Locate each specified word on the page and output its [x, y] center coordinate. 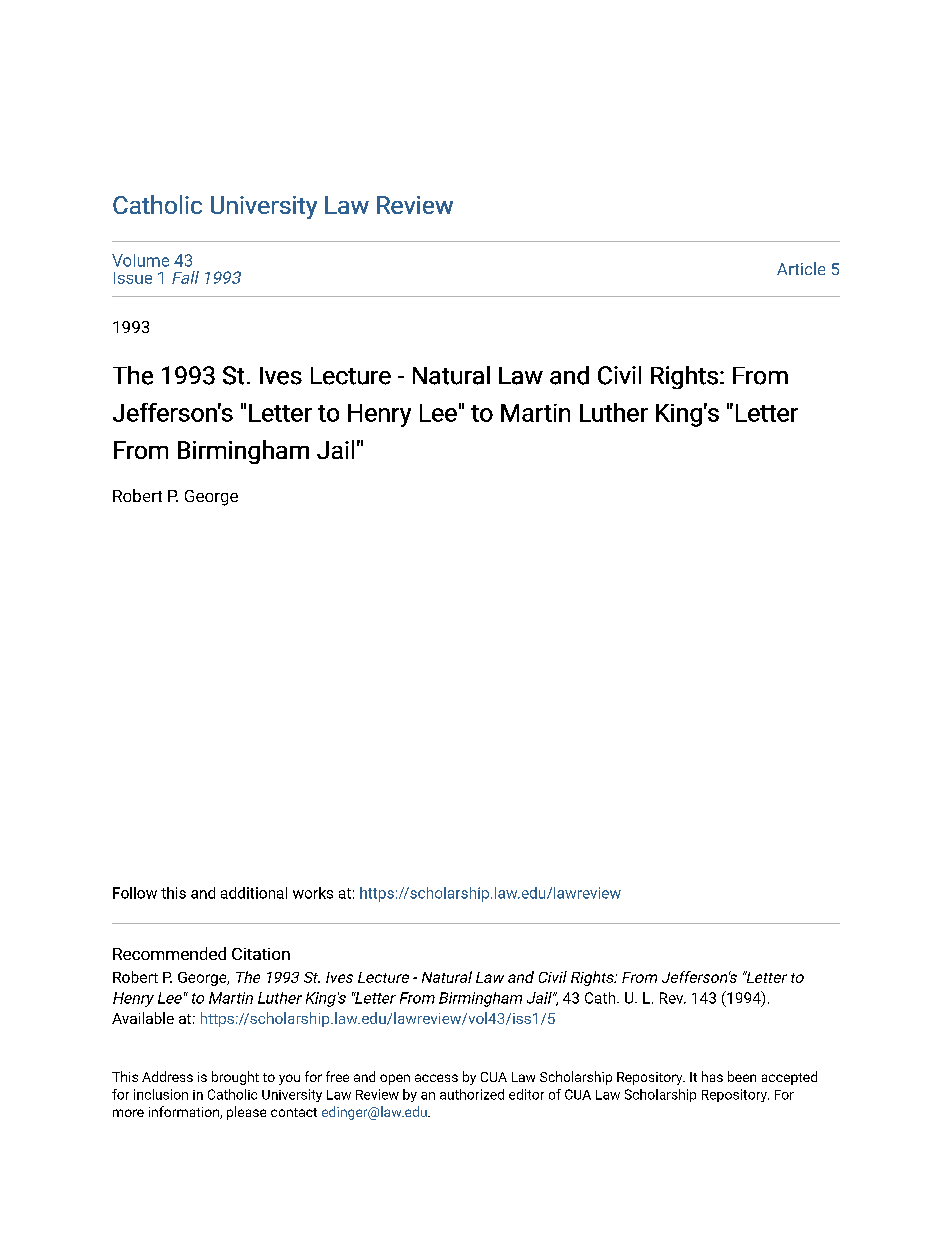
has [712, 1076]
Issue [133, 278]
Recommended [169, 953]
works [313, 893]
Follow [135, 893]
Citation [261, 954]
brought [235, 1078]
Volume [140, 260]
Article [801, 268]
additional [254, 893]
